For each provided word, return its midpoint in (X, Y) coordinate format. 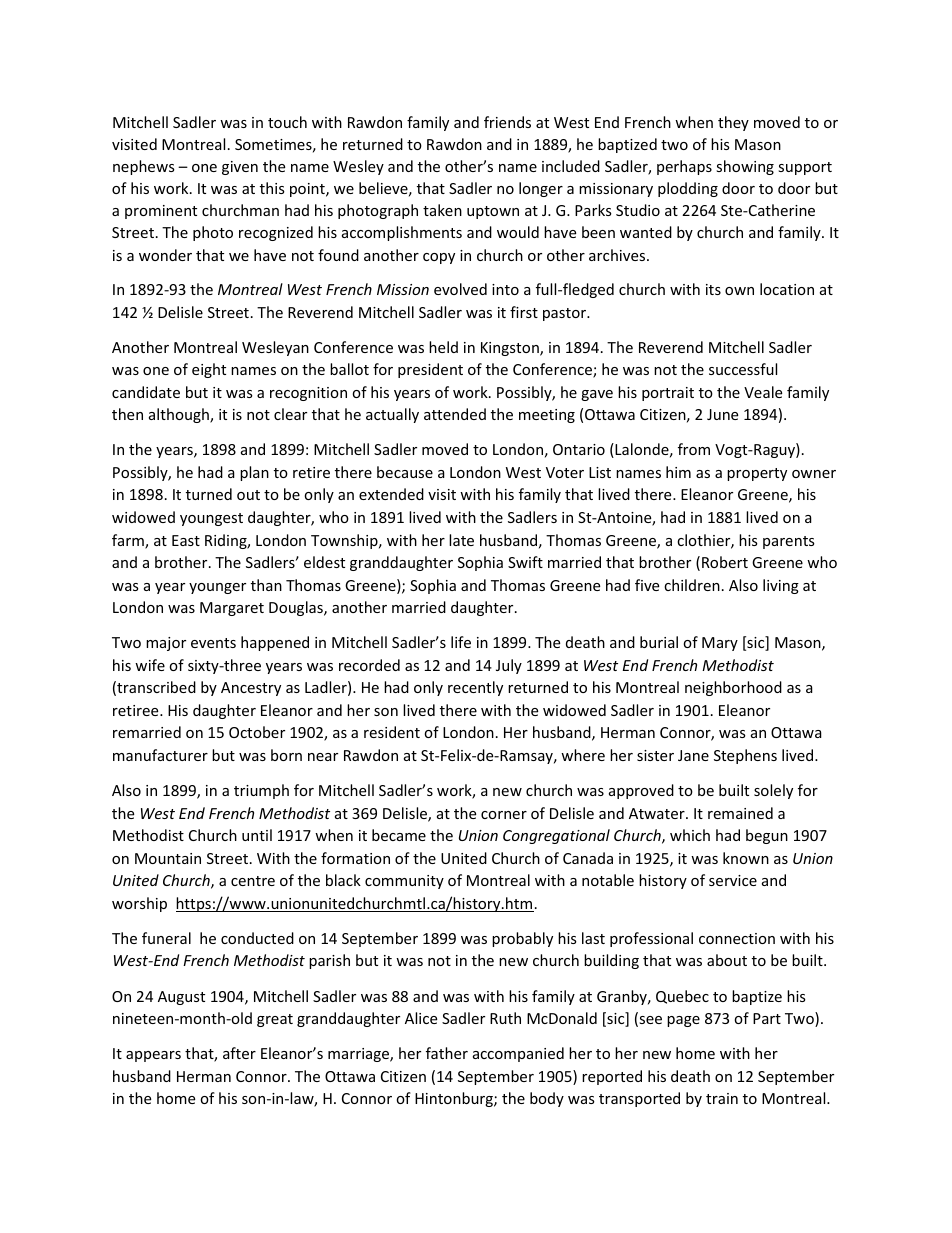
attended (455, 414)
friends (507, 122)
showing (745, 167)
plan (254, 473)
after (239, 1053)
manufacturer (160, 755)
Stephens (745, 756)
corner (504, 815)
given (240, 168)
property (757, 474)
